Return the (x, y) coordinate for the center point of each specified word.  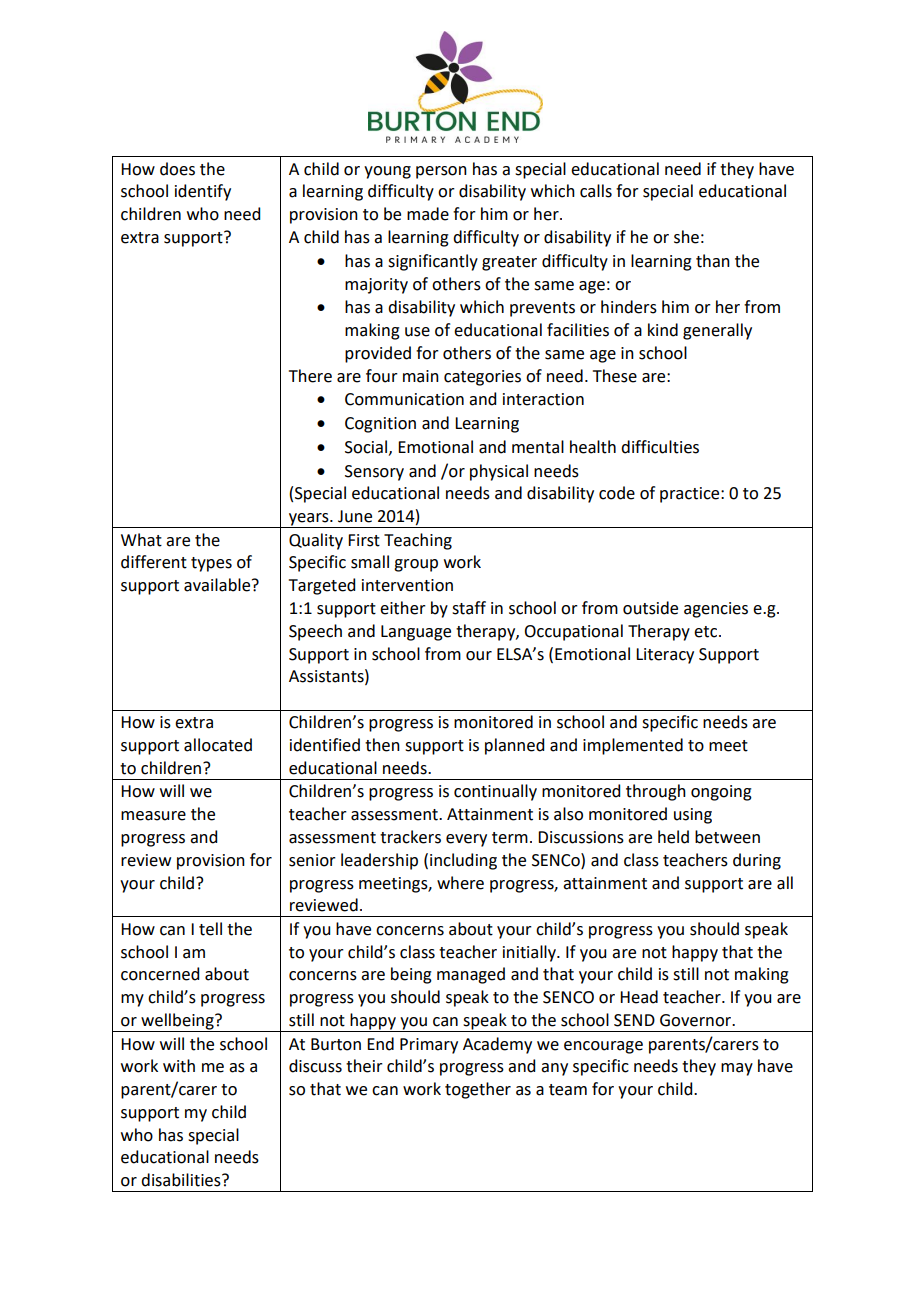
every (466, 840)
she (686, 237)
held (673, 837)
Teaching (418, 541)
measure (153, 816)
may (737, 1069)
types (211, 564)
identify (203, 192)
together (478, 1090)
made (428, 214)
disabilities (182, 1180)
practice (691, 495)
